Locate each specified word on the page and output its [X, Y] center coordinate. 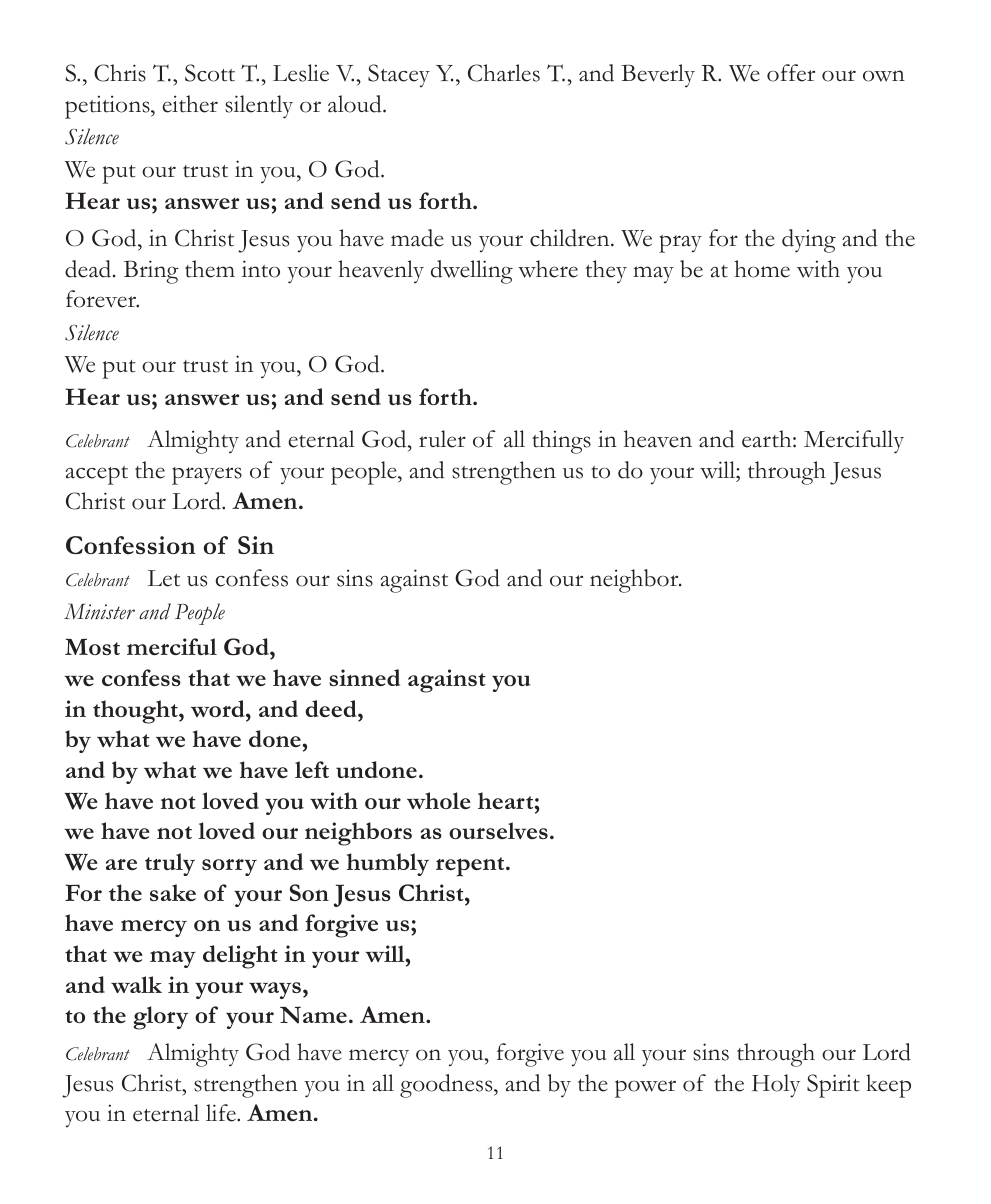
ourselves [498, 830]
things [561, 442]
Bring [151, 272]
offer [791, 73]
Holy [776, 1086]
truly [170, 864]
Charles [504, 73]
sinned [364, 677]
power [645, 1089]
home [762, 269]
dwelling [472, 272]
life [222, 1113]
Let [164, 578]
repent [471, 867]
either [190, 104]
